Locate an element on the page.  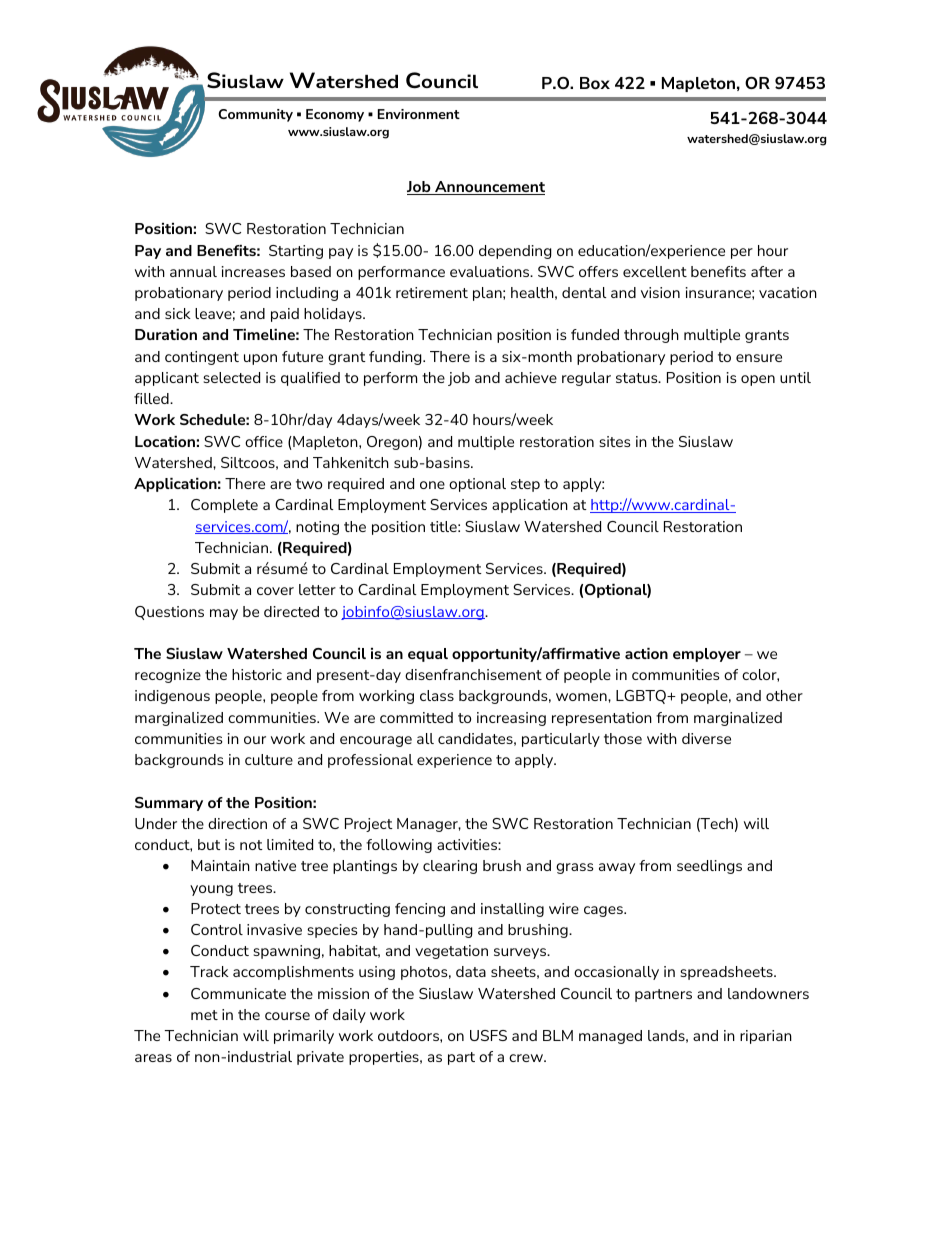
Box is located at coordinates (595, 83).
